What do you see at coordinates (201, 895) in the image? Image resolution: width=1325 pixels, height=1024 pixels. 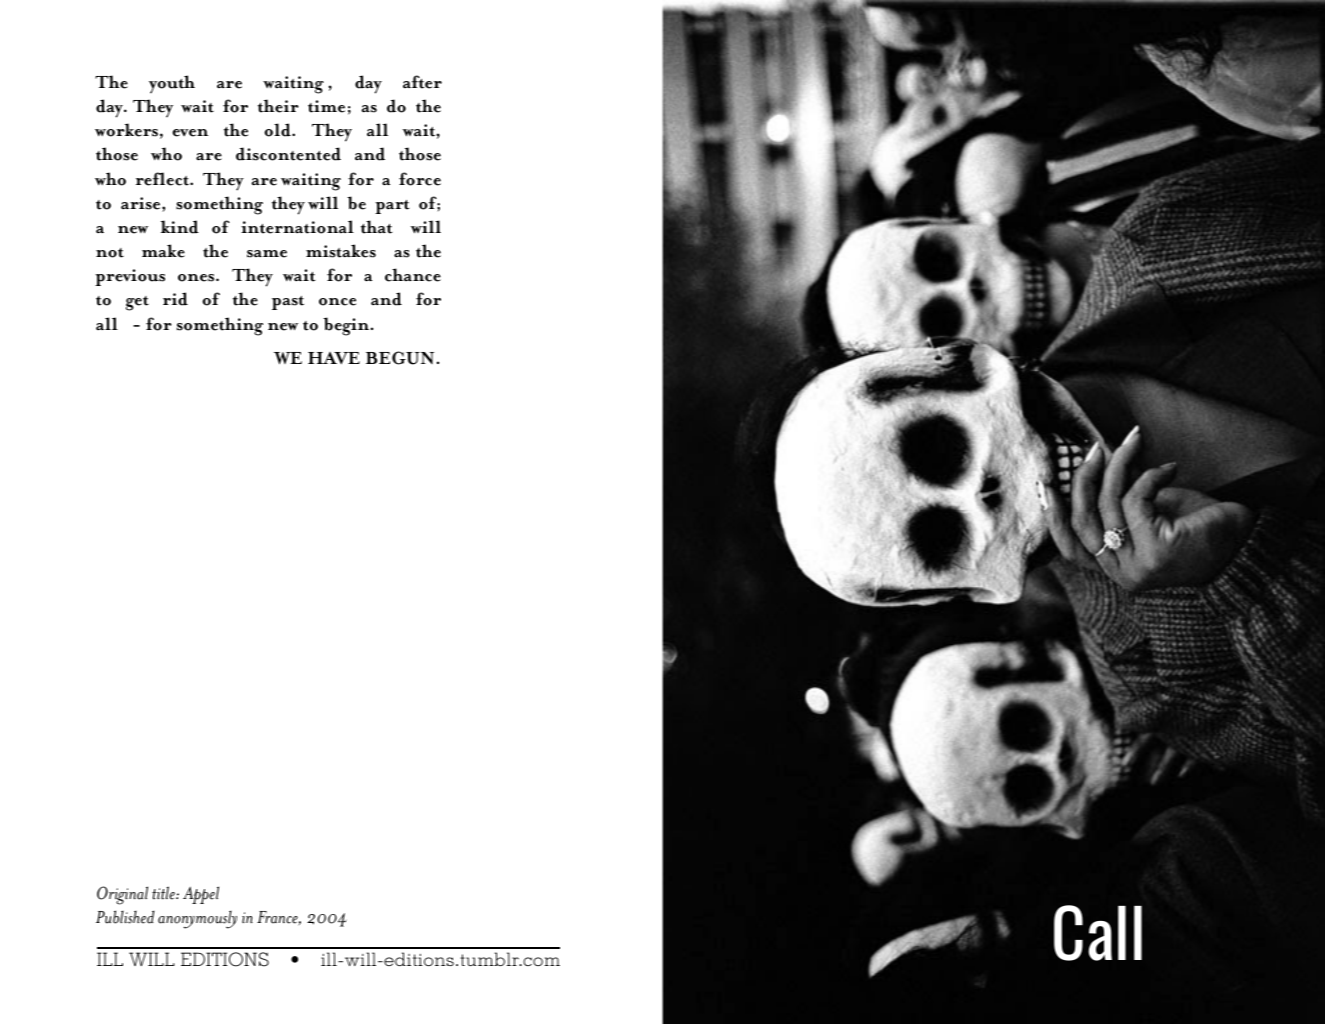 I see `Appel` at bounding box center [201, 895].
